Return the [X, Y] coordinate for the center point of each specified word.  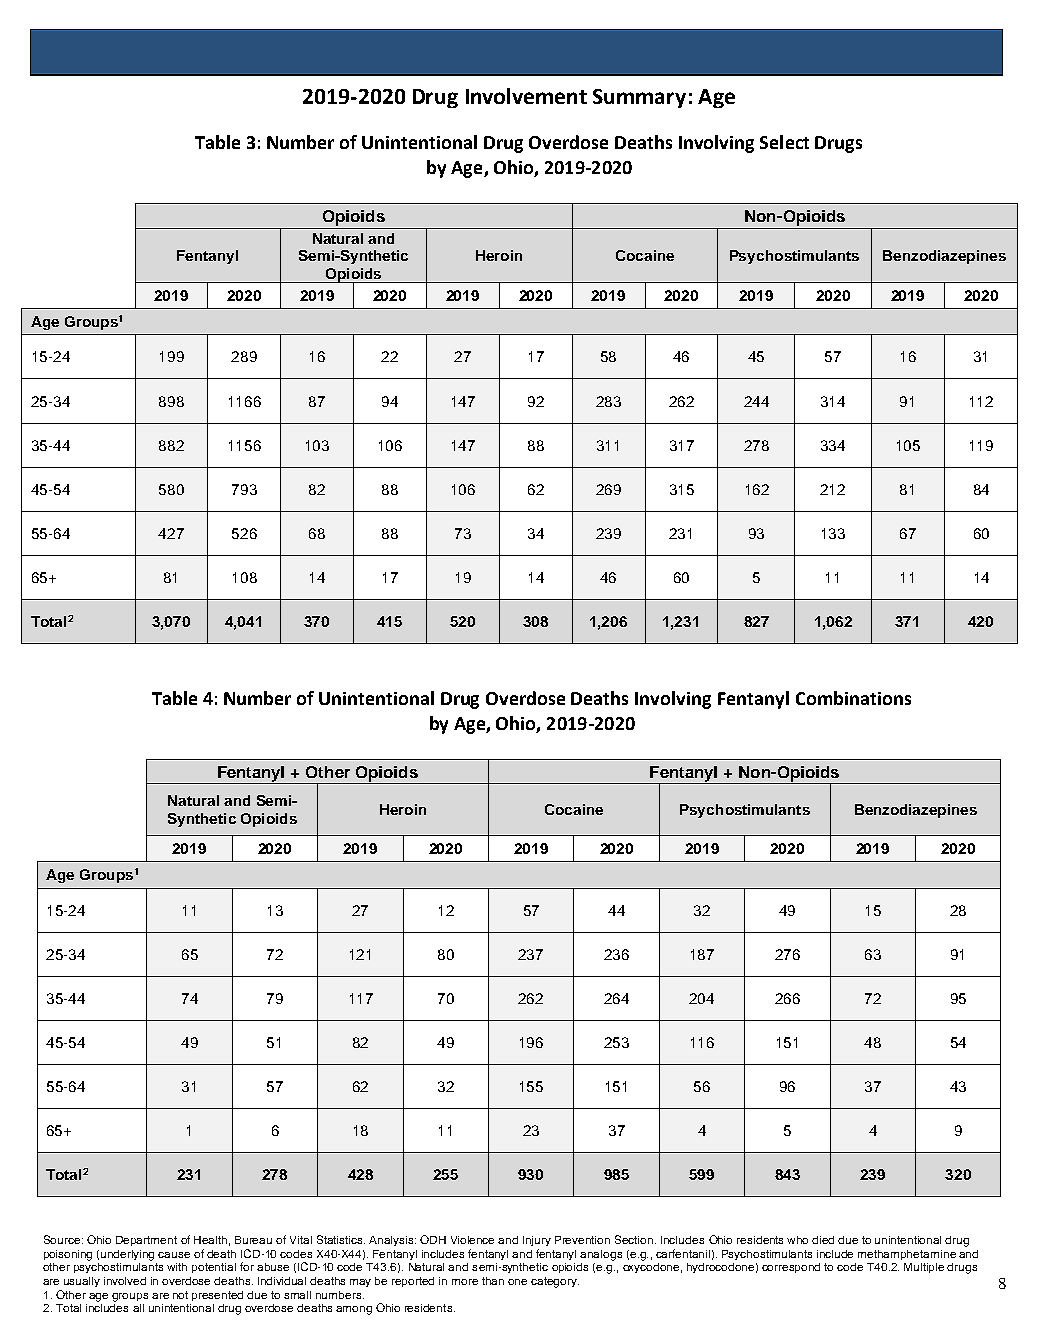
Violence [472, 1240]
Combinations [853, 698]
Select [784, 142]
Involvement [526, 96]
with [177, 1267]
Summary [639, 98]
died [823, 1240]
